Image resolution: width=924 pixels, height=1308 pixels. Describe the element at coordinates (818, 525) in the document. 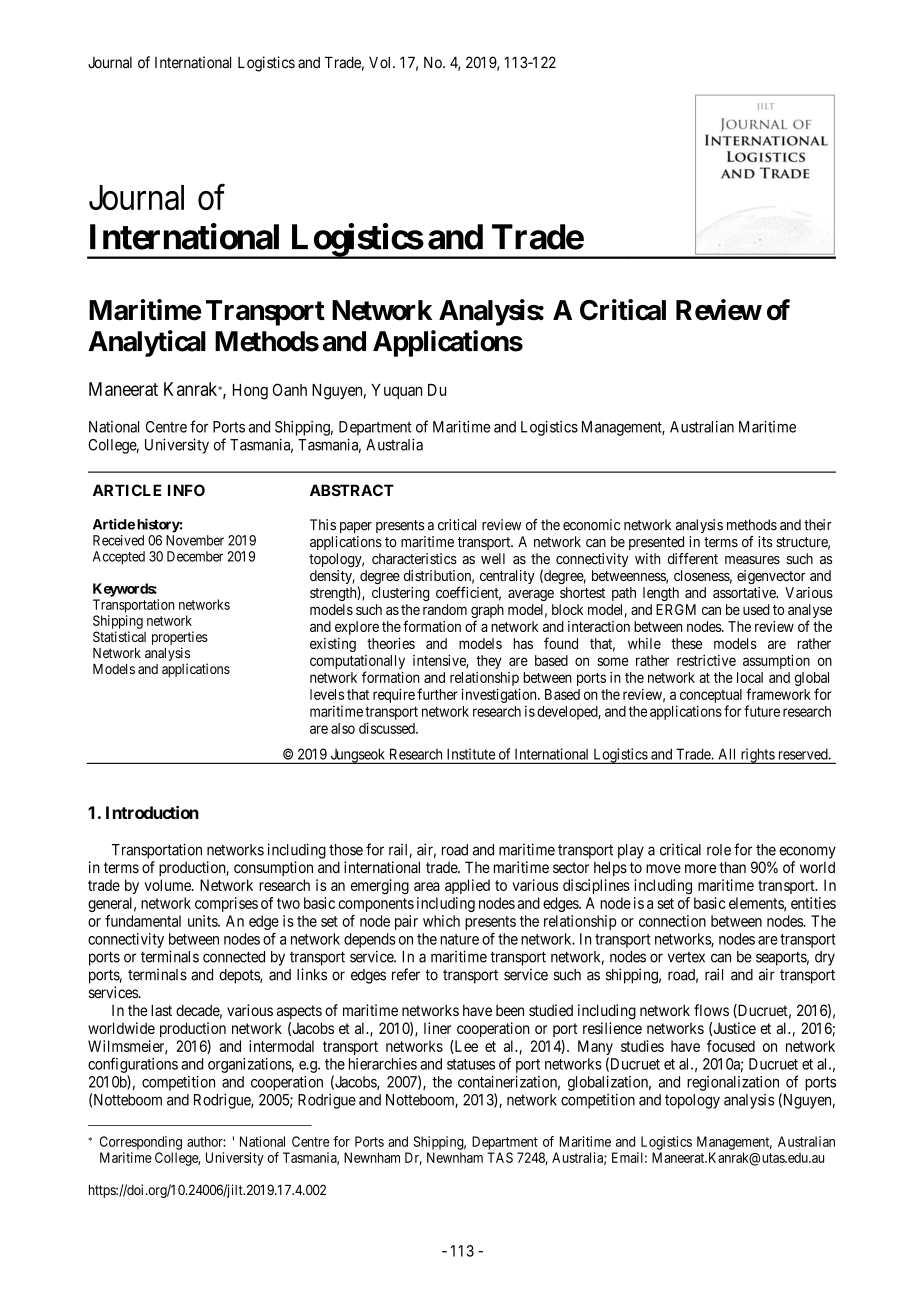

I see `their` at that location.
